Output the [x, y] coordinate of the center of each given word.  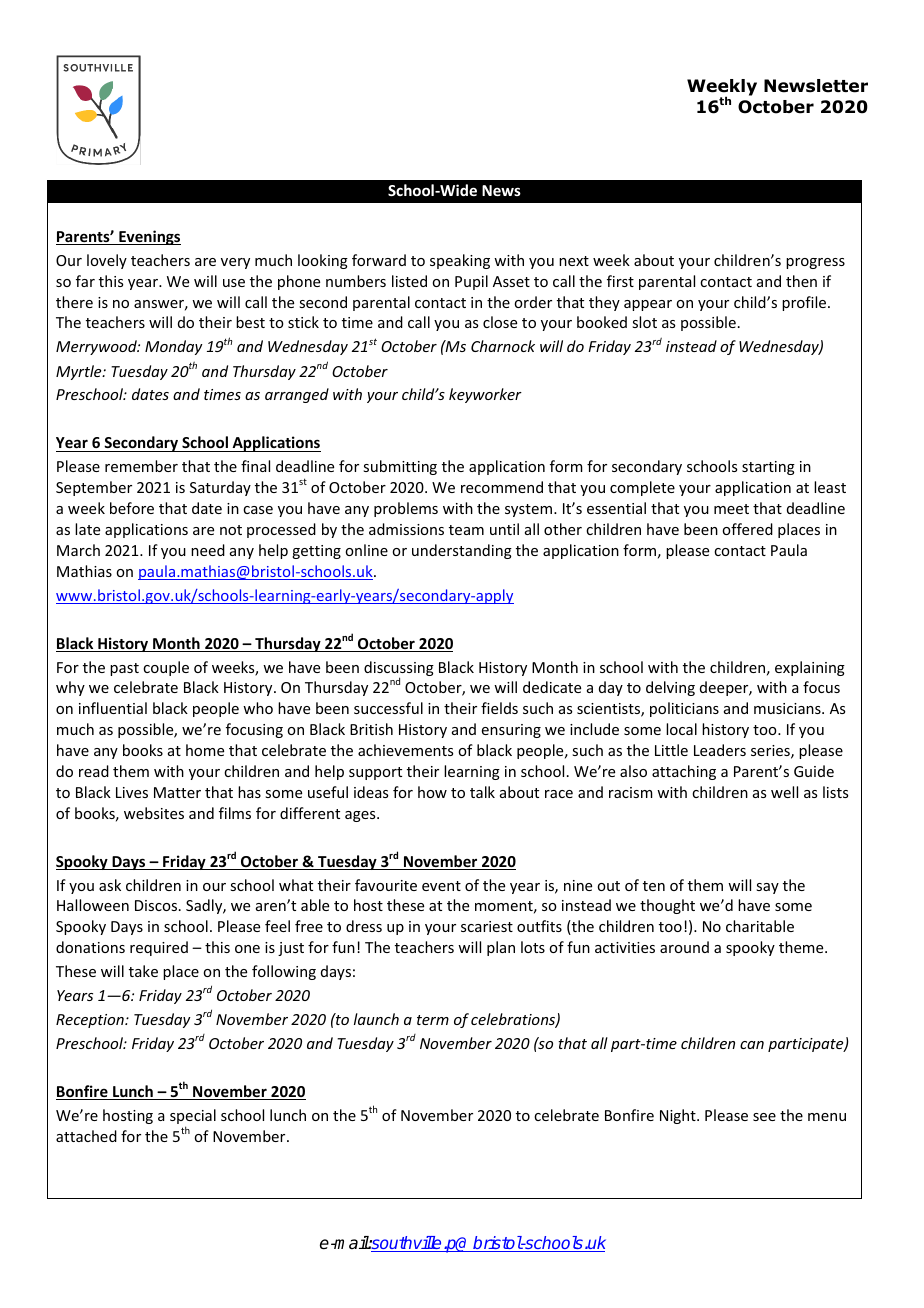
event [441, 886]
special [193, 1118]
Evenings [149, 237]
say [767, 888]
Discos [156, 905]
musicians [788, 708]
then [801, 281]
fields [499, 708]
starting [768, 468]
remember [141, 466]
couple [166, 668]
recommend [502, 487]
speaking [460, 261]
